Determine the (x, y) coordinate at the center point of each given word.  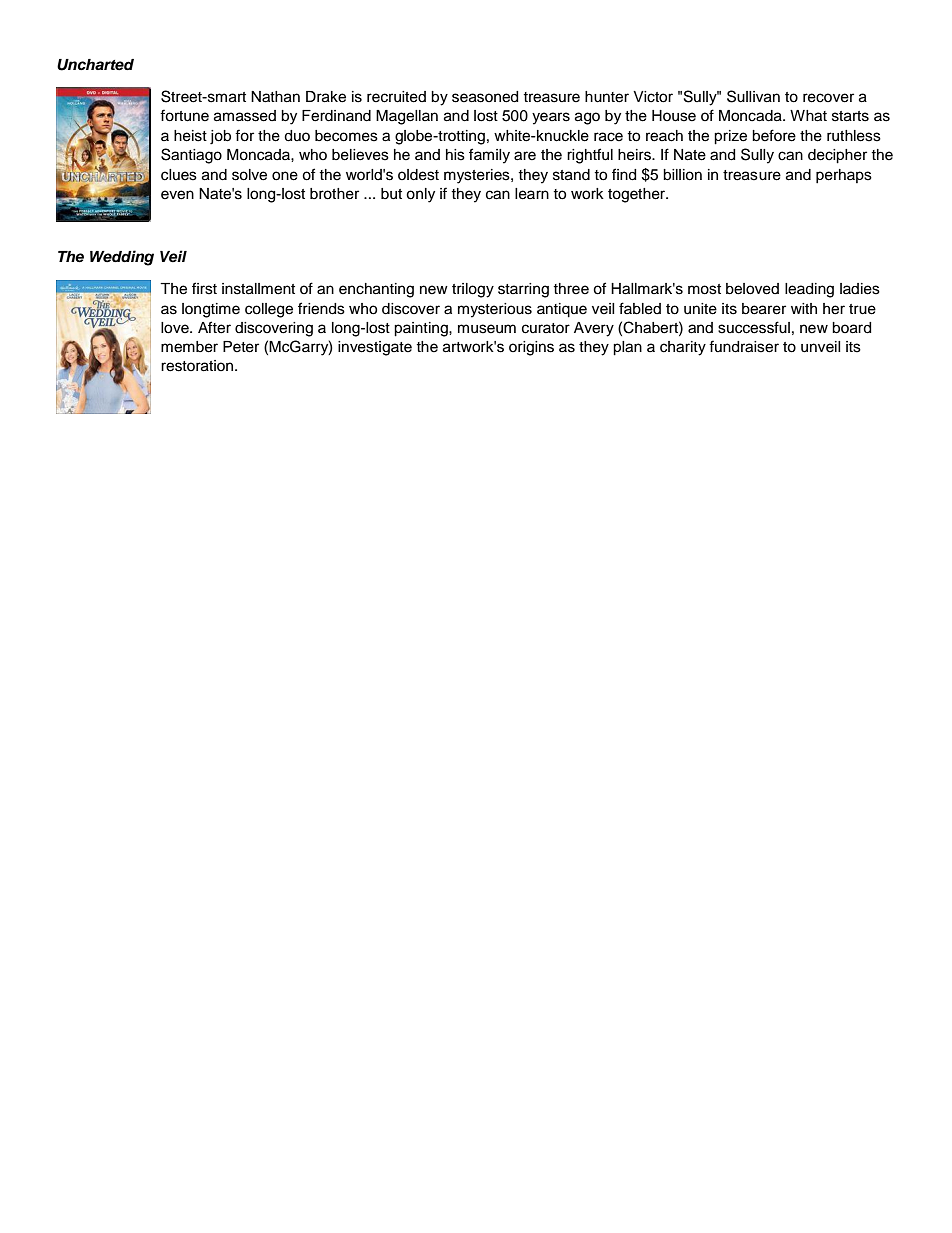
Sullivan (753, 96)
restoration (198, 366)
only (420, 195)
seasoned (485, 97)
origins (531, 348)
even (177, 195)
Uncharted (95, 65)
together (638, 195)
